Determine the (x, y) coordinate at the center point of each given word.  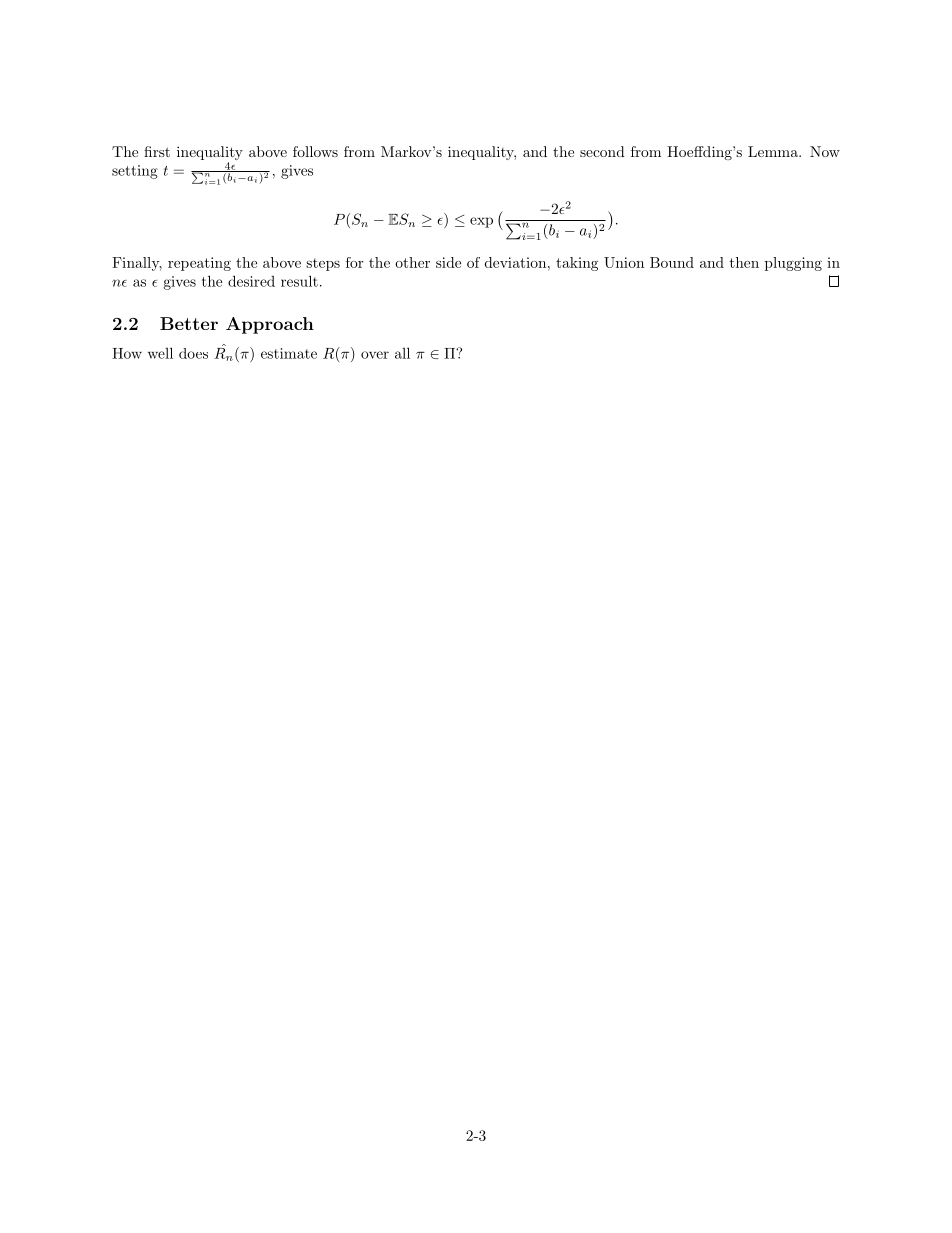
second (602, 151)
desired (251, 281)
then (744, 262)
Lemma (774, 151)
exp (481, 222)
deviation (515, 262)
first (157, 151)
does (193, 353)
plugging (793, 264)
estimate (289, 353)
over (375, 355)
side (448, 262)
